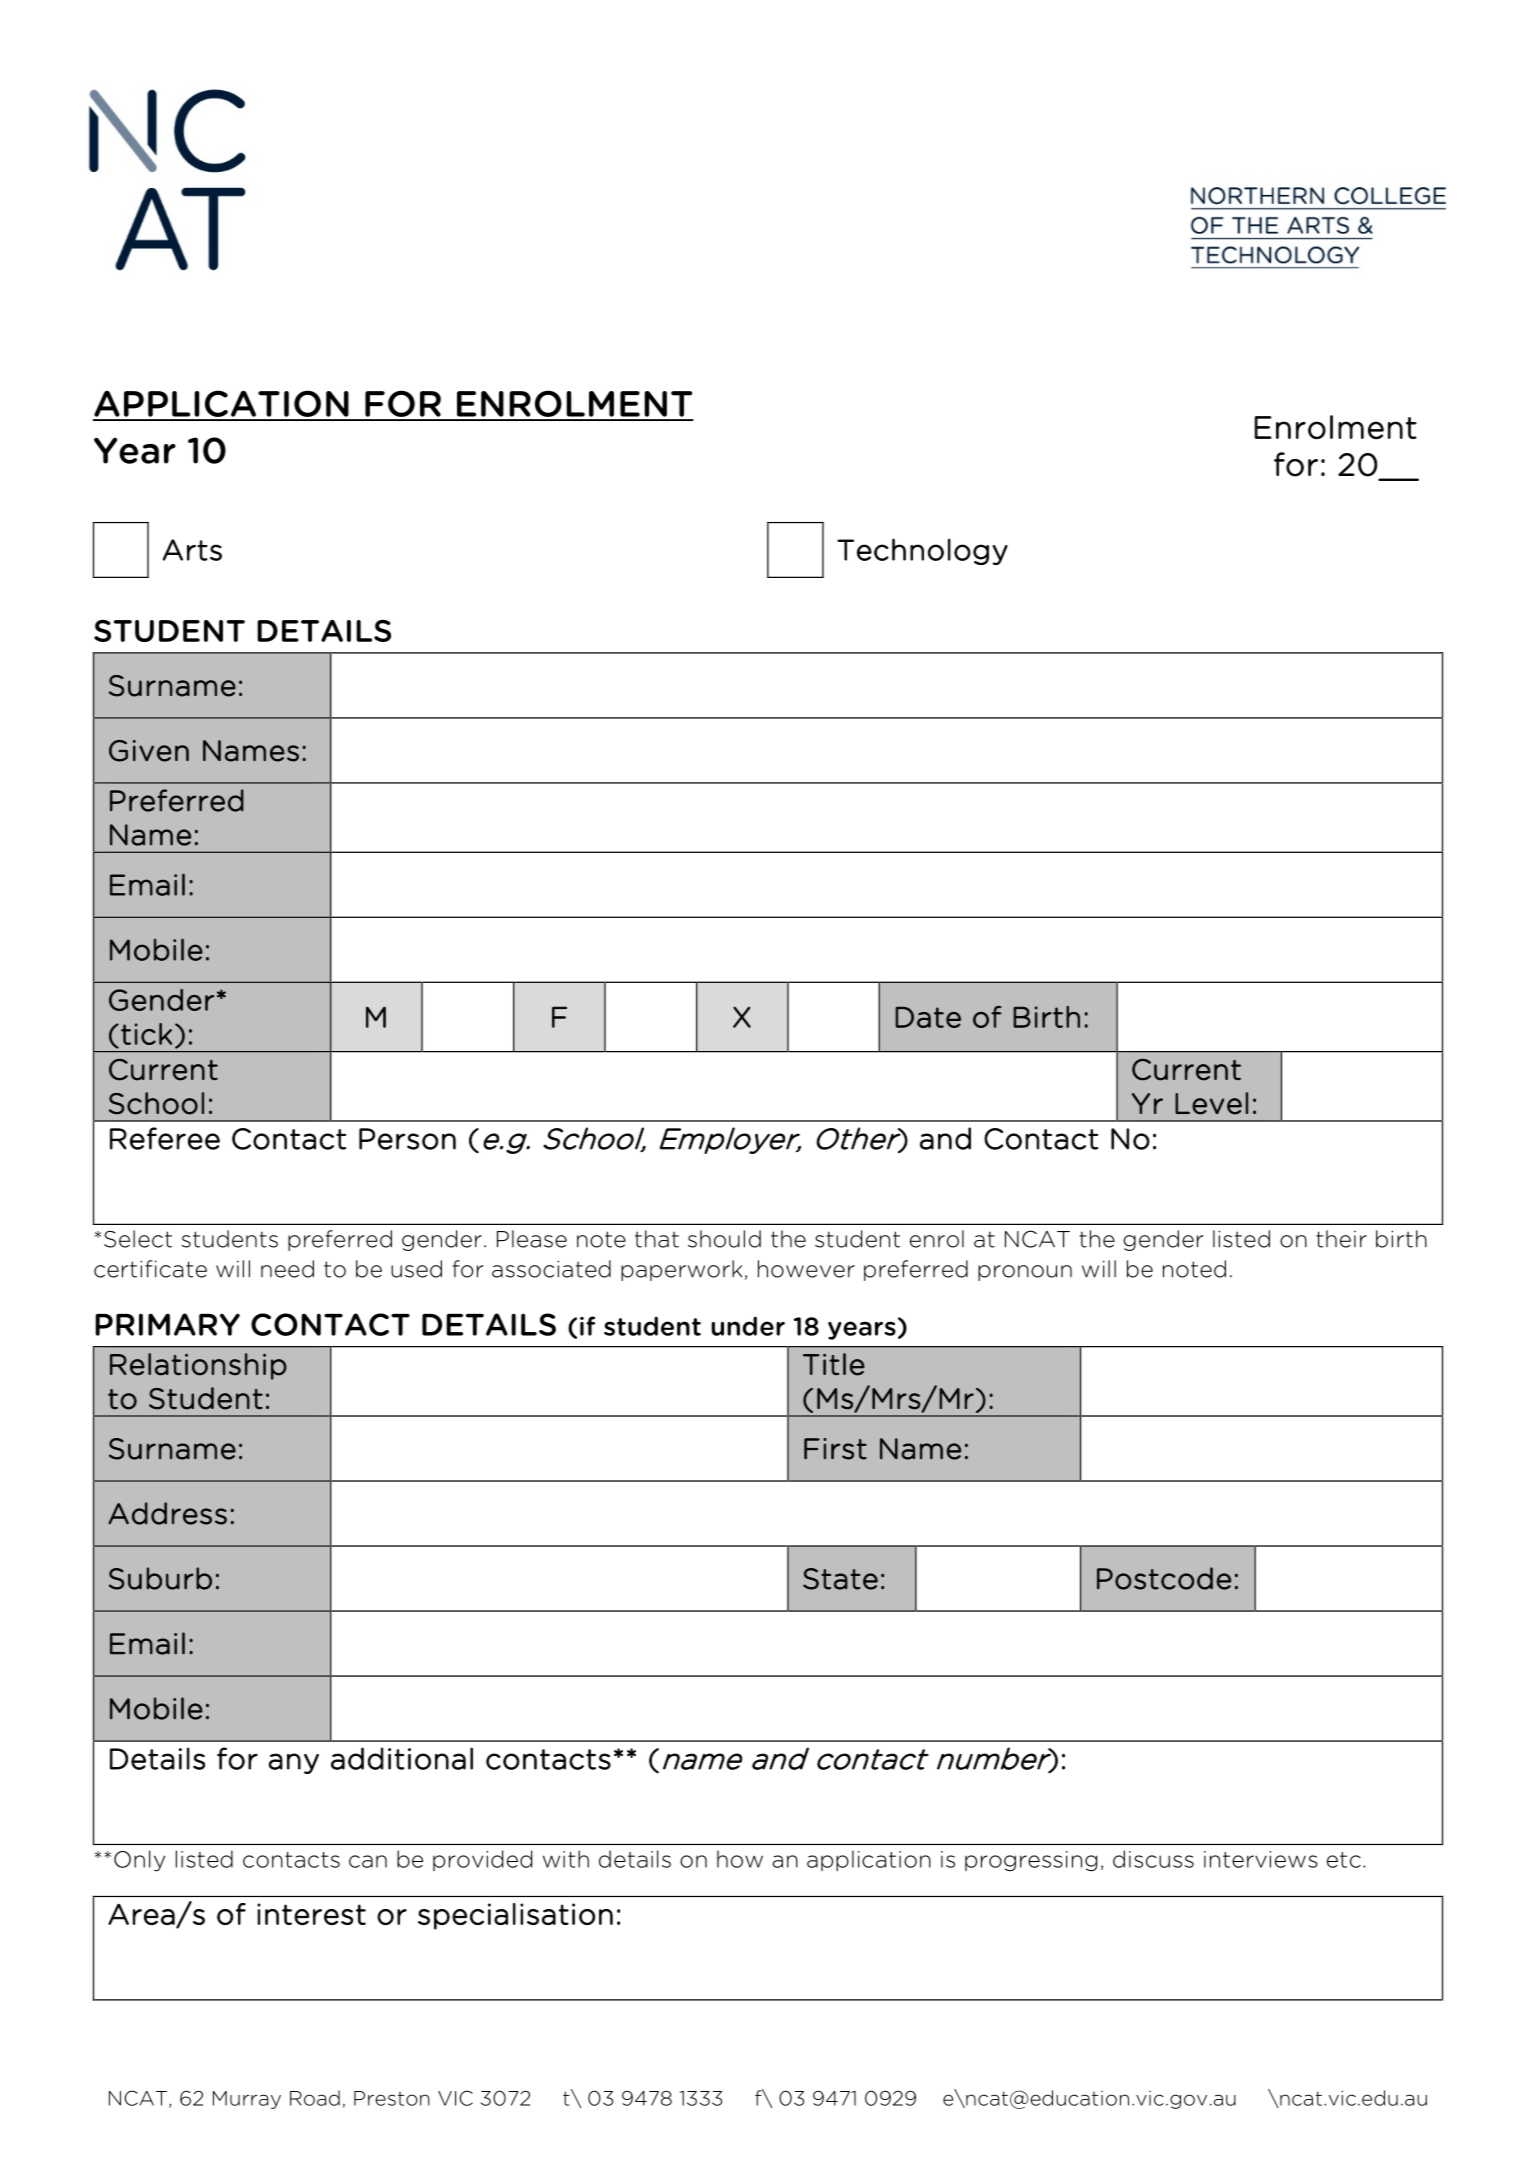 The image size is (1536, 2172). I want to click on Date, so click(928, 1017).
